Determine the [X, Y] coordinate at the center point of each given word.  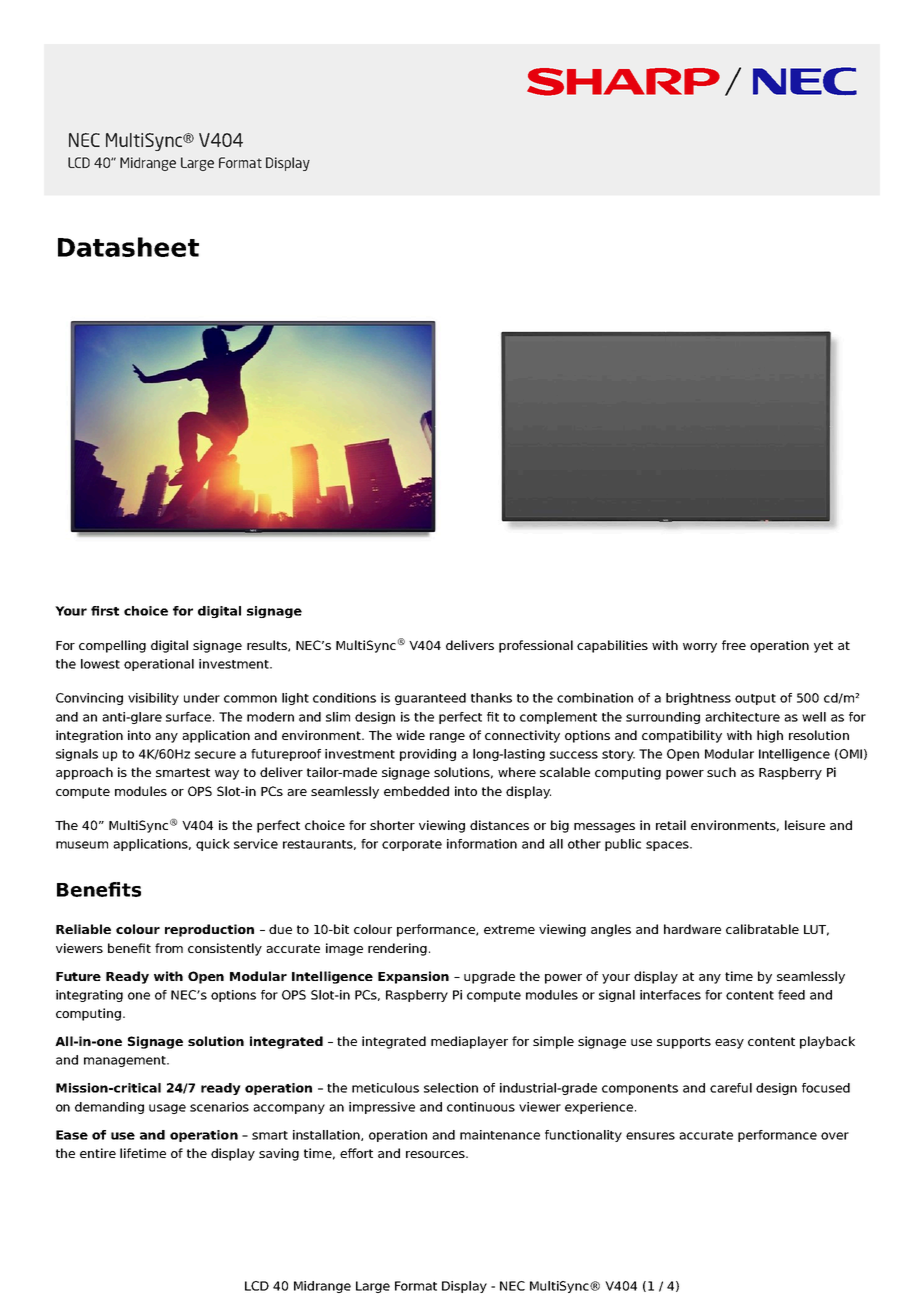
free [734, 645]
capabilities [612, 646]
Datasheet [128, 247]
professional [536, 646]
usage [167, 1109]
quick [213, 845]
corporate [412, 845]
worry [700, 648]
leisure [805, 825]
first [105, 611]
